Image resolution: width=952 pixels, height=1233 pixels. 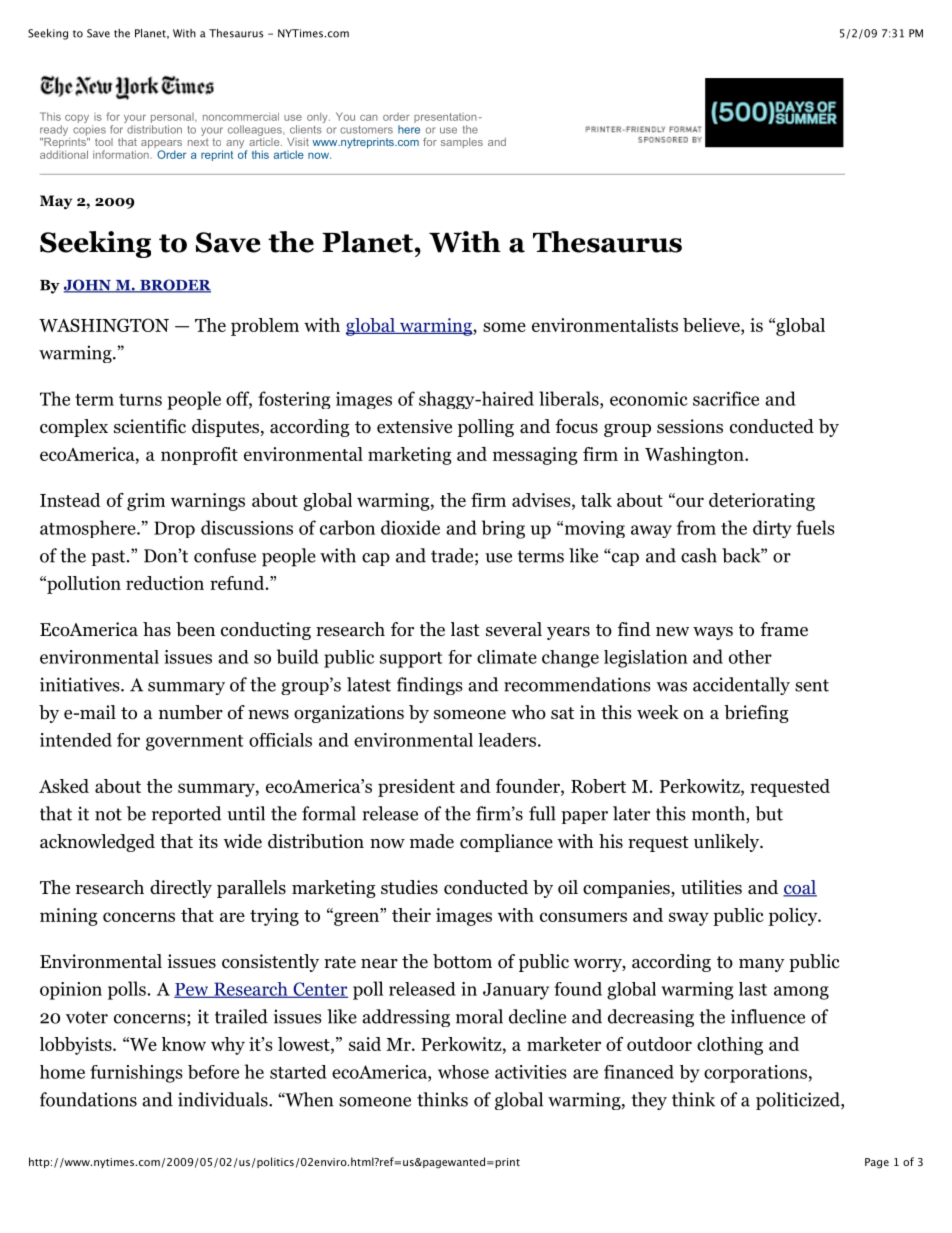 What do you see at coordinates (462, 143) in the document?
I see `samples` at bounding box center [462, 143].
